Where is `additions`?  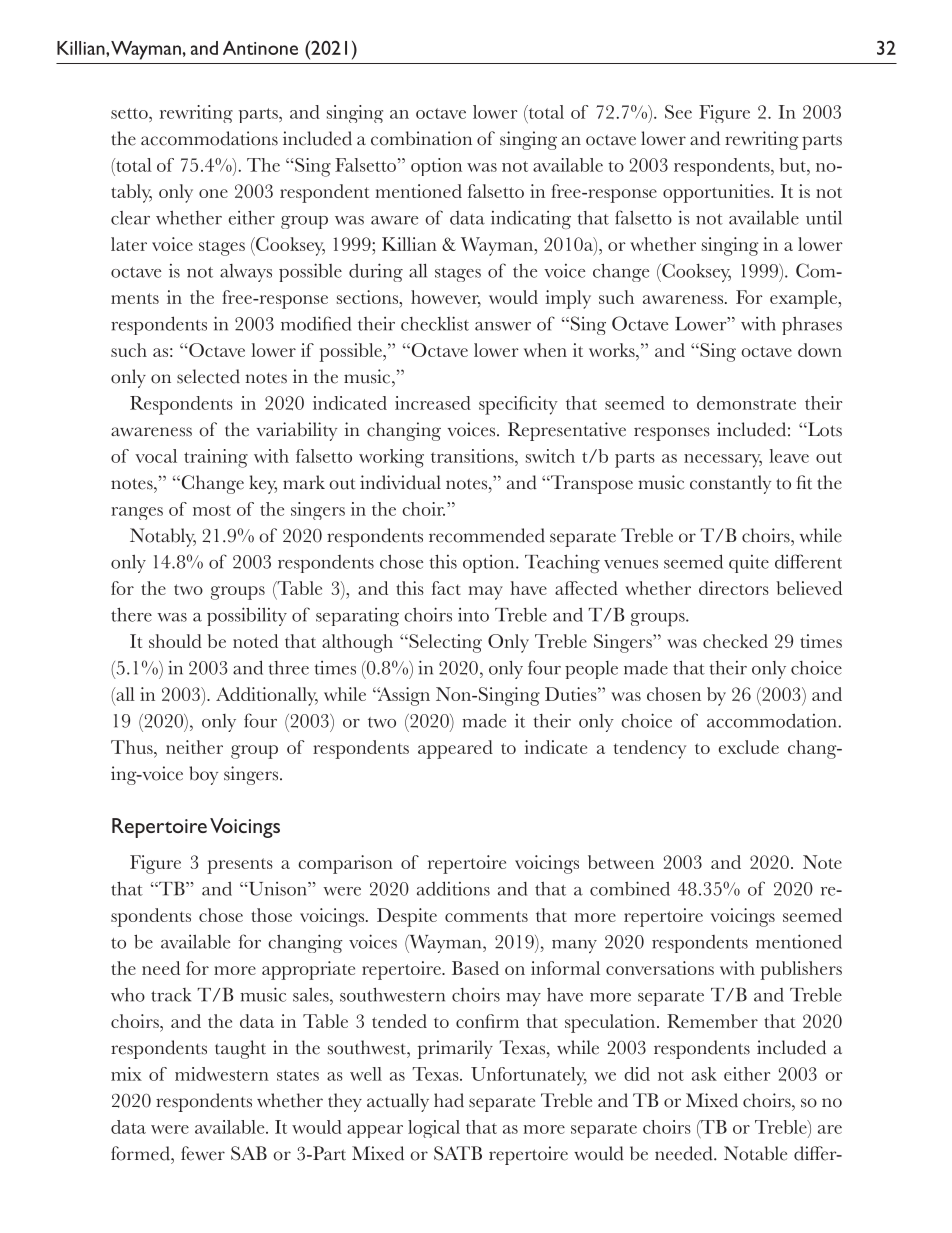 additions is located at coordinates (453, 888).
